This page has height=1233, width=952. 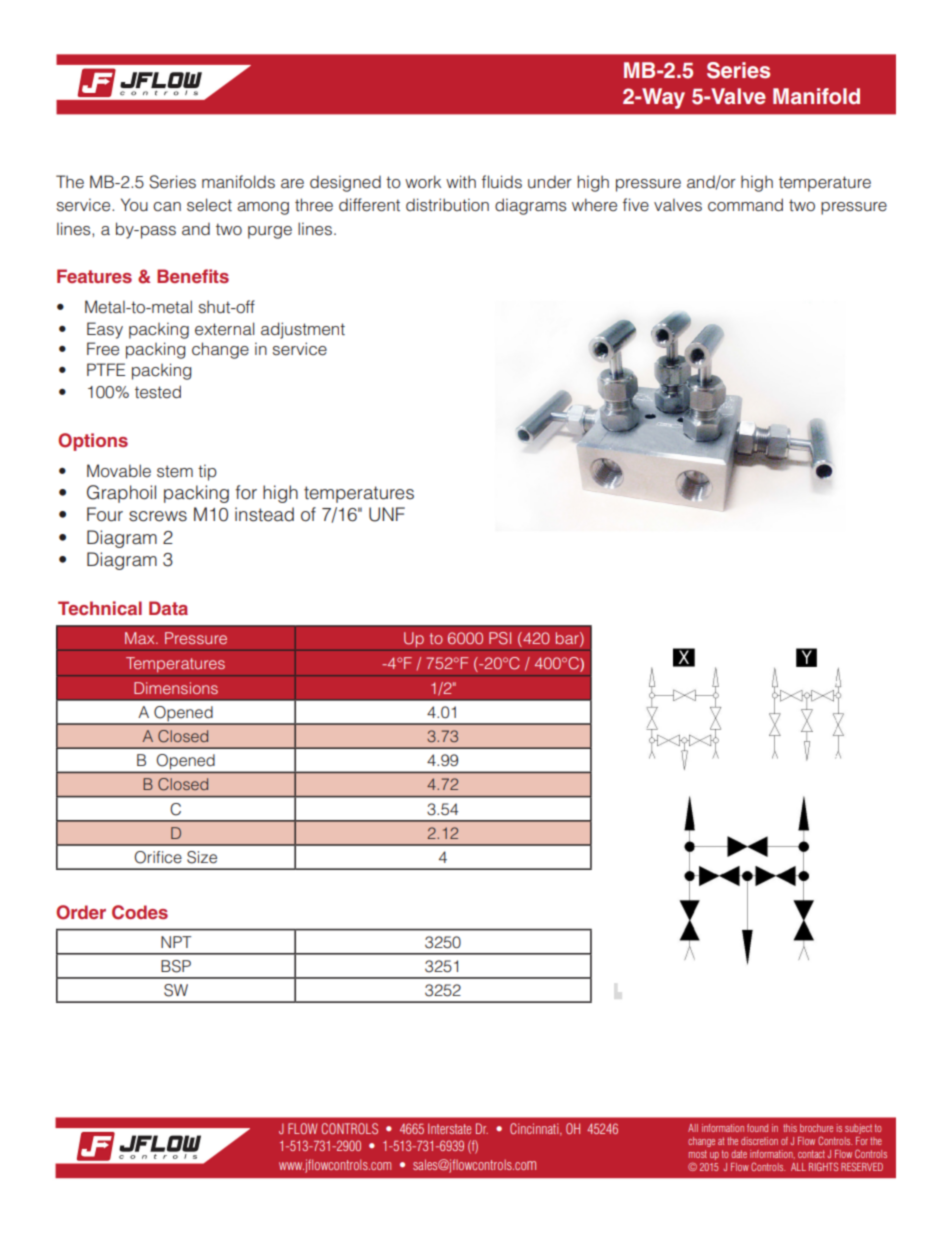 What do you see at coordinates (176, 688) in the page?
I see `Dimensions` at bounding box center [176, 688].
